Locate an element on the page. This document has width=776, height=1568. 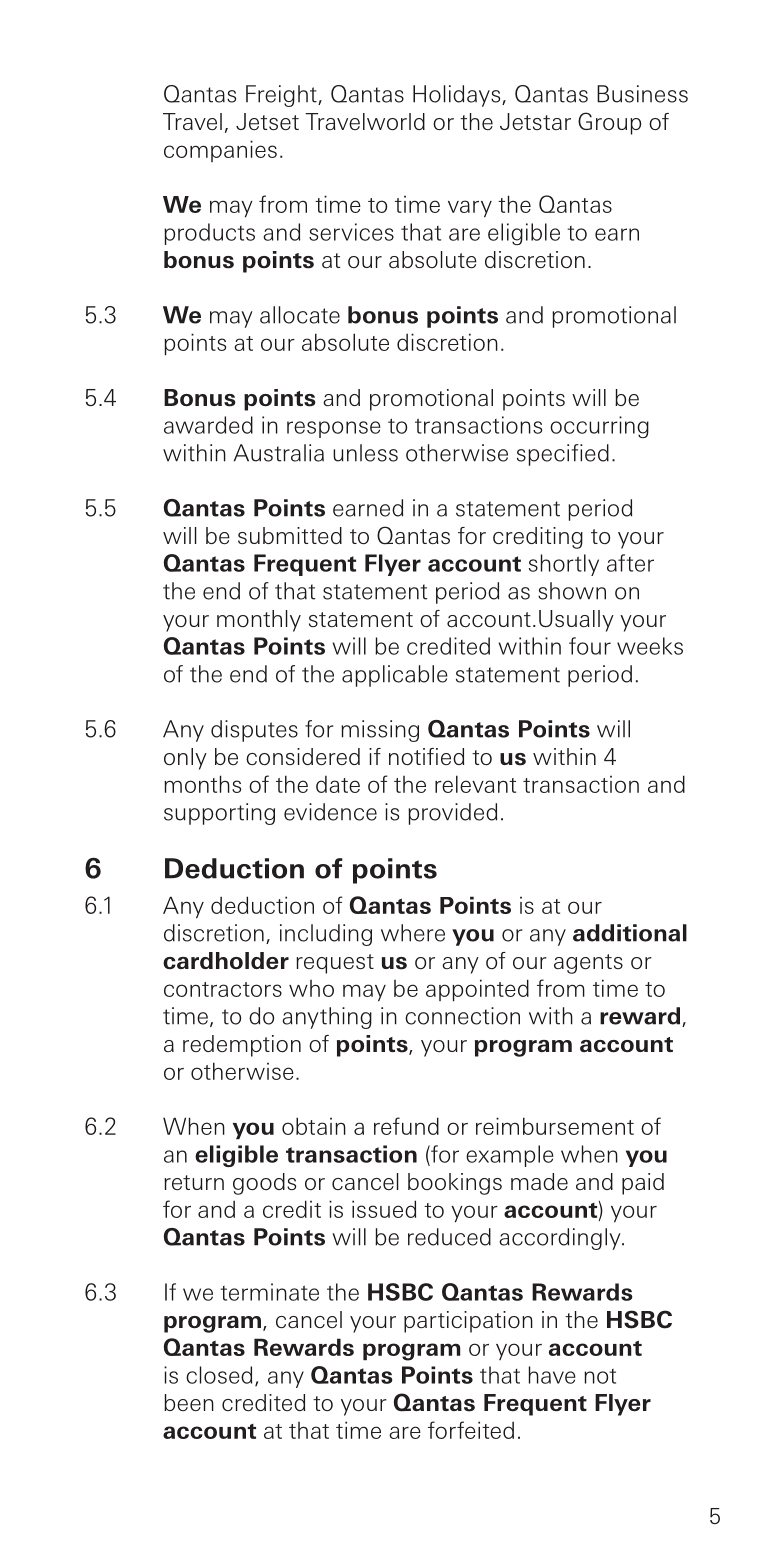
closed is located at coordinates (219, 1375).
